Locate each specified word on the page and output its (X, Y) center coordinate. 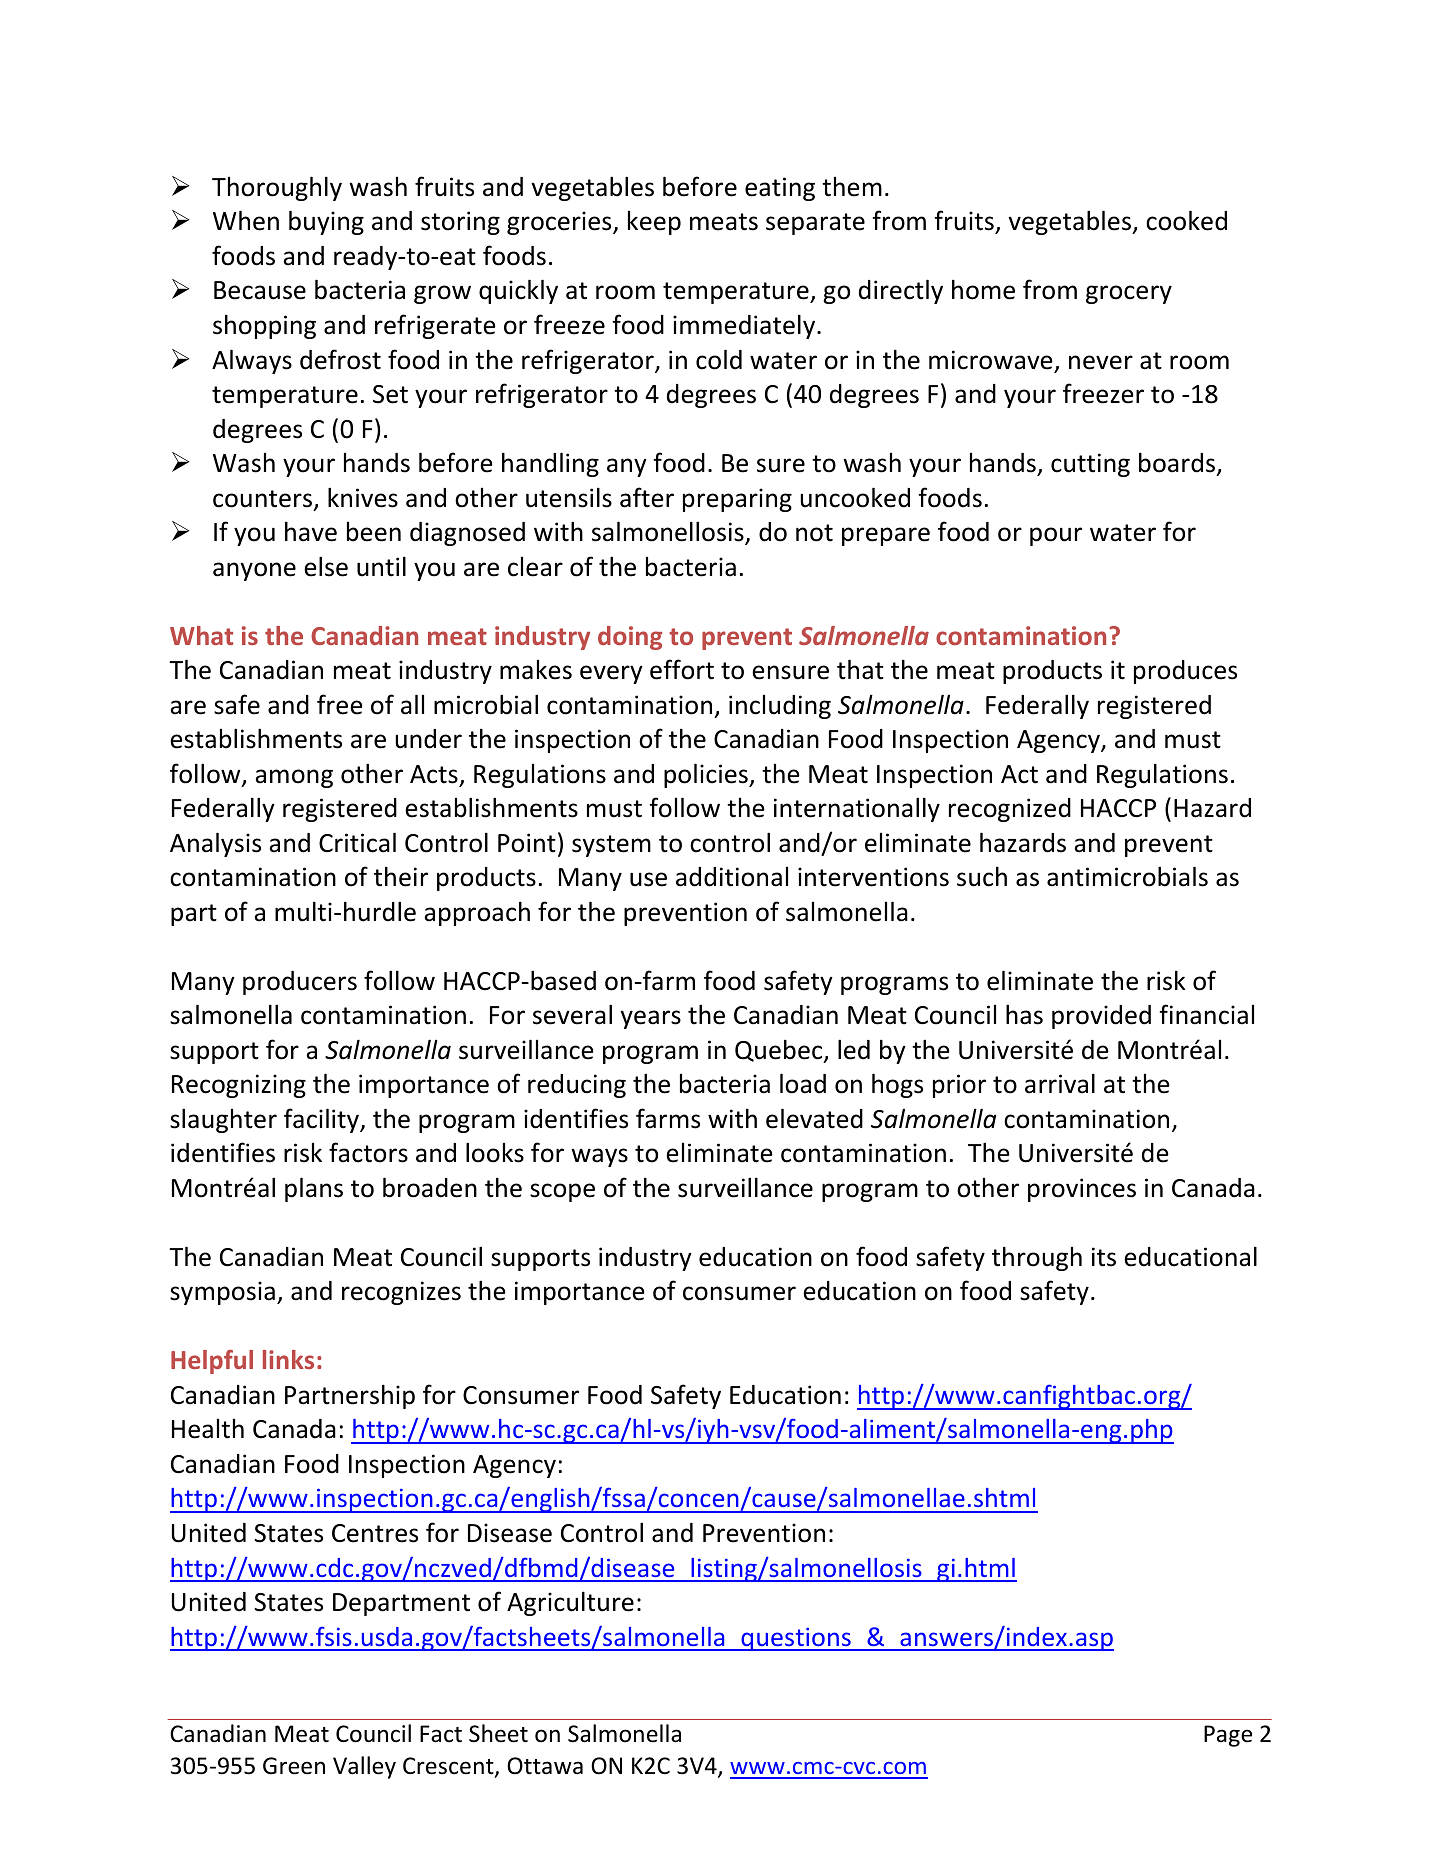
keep (654, 223)
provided (1101, 1017)
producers (300, 983)
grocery (1129, 294)
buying (326, 222)
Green (294, 1766)
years (651, 1019)
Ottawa (545, 1766)
